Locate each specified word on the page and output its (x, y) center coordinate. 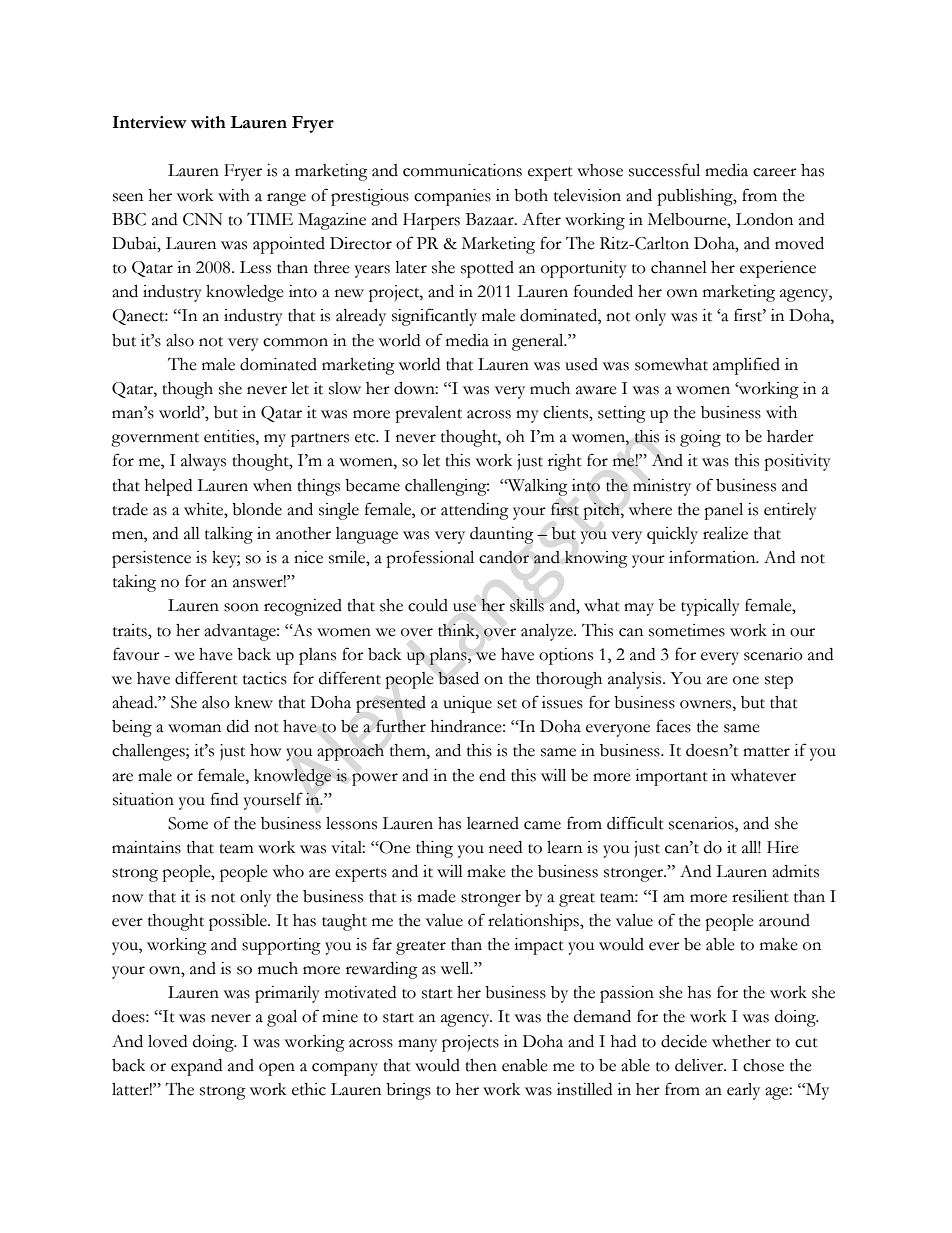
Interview (150, 122)
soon (241, 607)
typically (710, 607)
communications (462, 170)
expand (196, 1067)
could (428, 605)
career (775, 172)
